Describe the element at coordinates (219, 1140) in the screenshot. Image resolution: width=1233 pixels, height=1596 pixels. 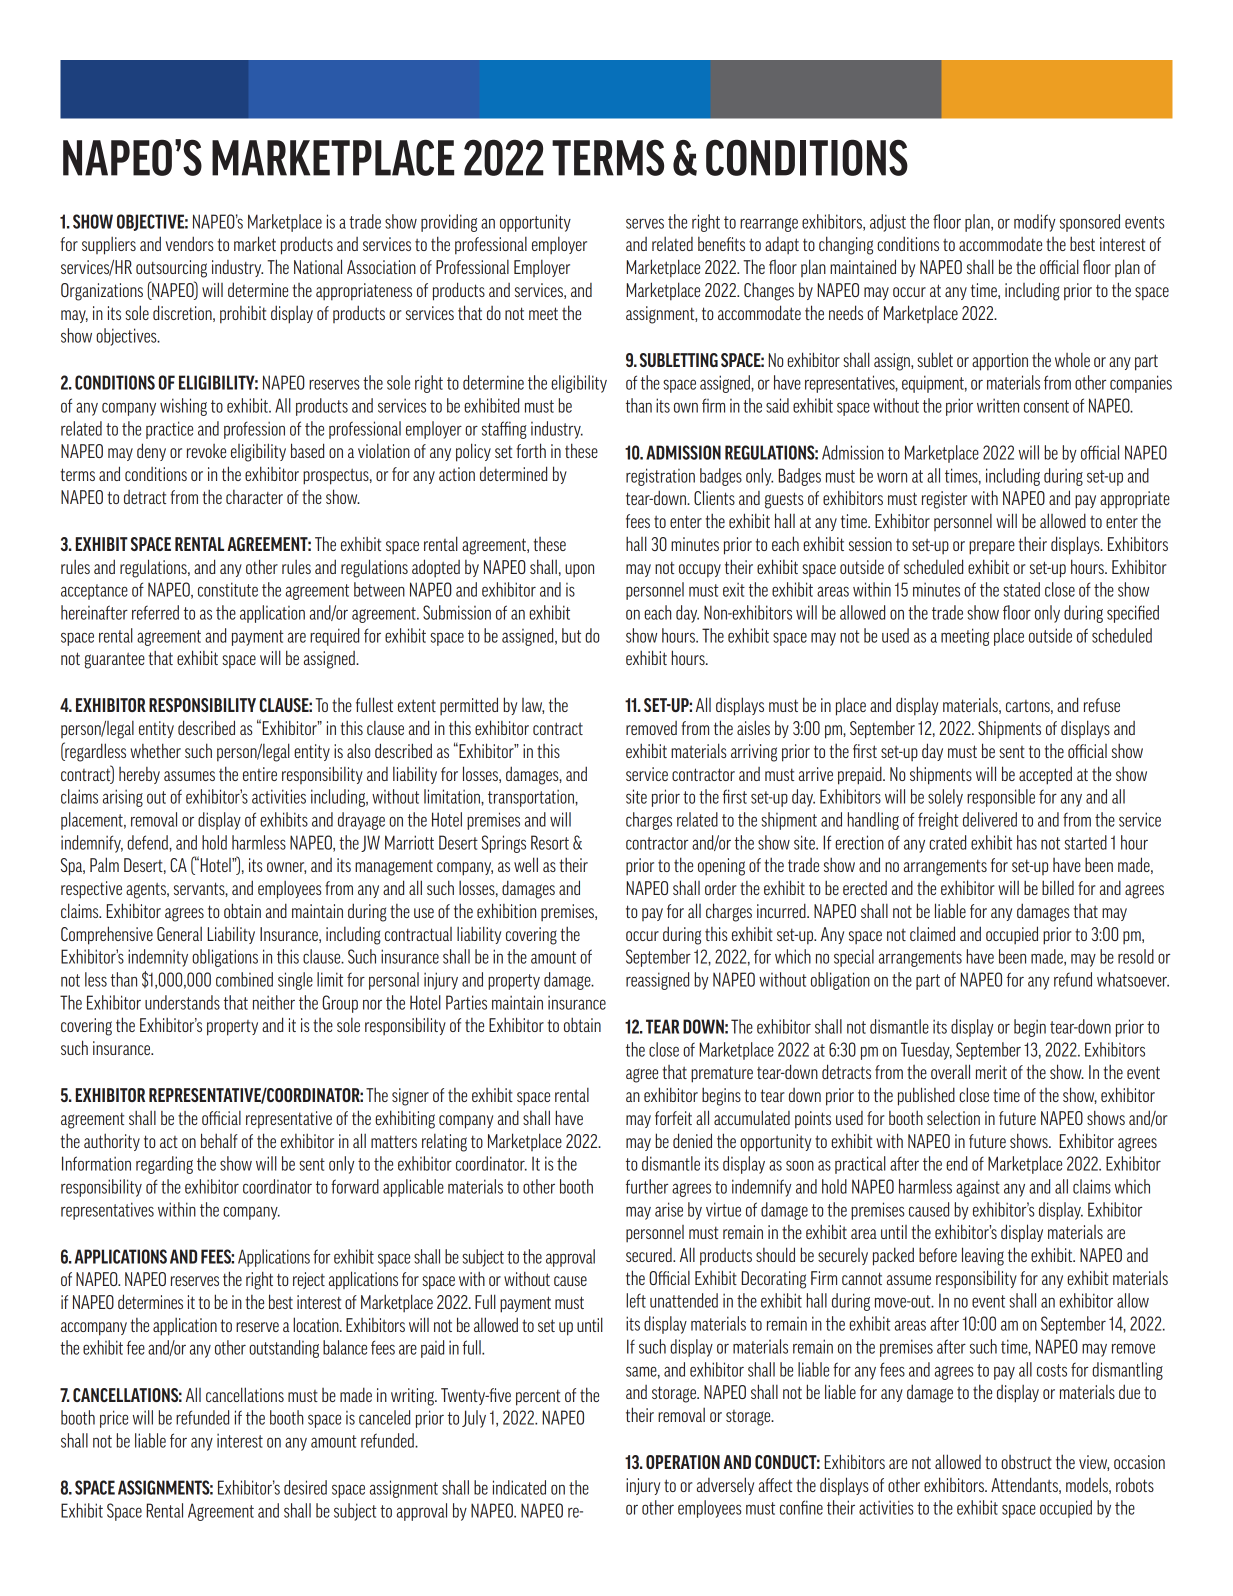
I see `behalf` at that location.
